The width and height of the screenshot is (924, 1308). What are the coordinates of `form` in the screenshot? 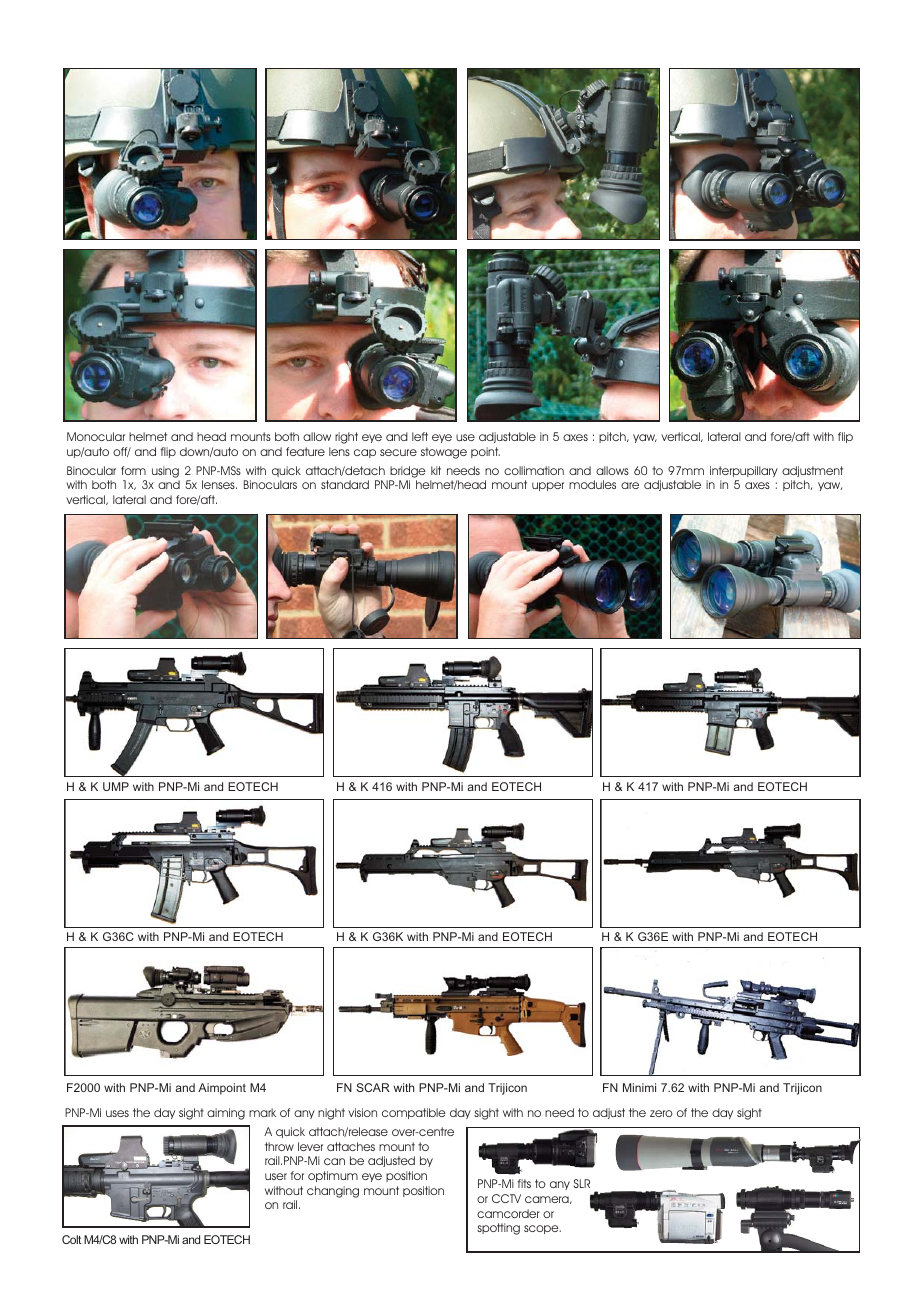 It's located at (133, 470).
